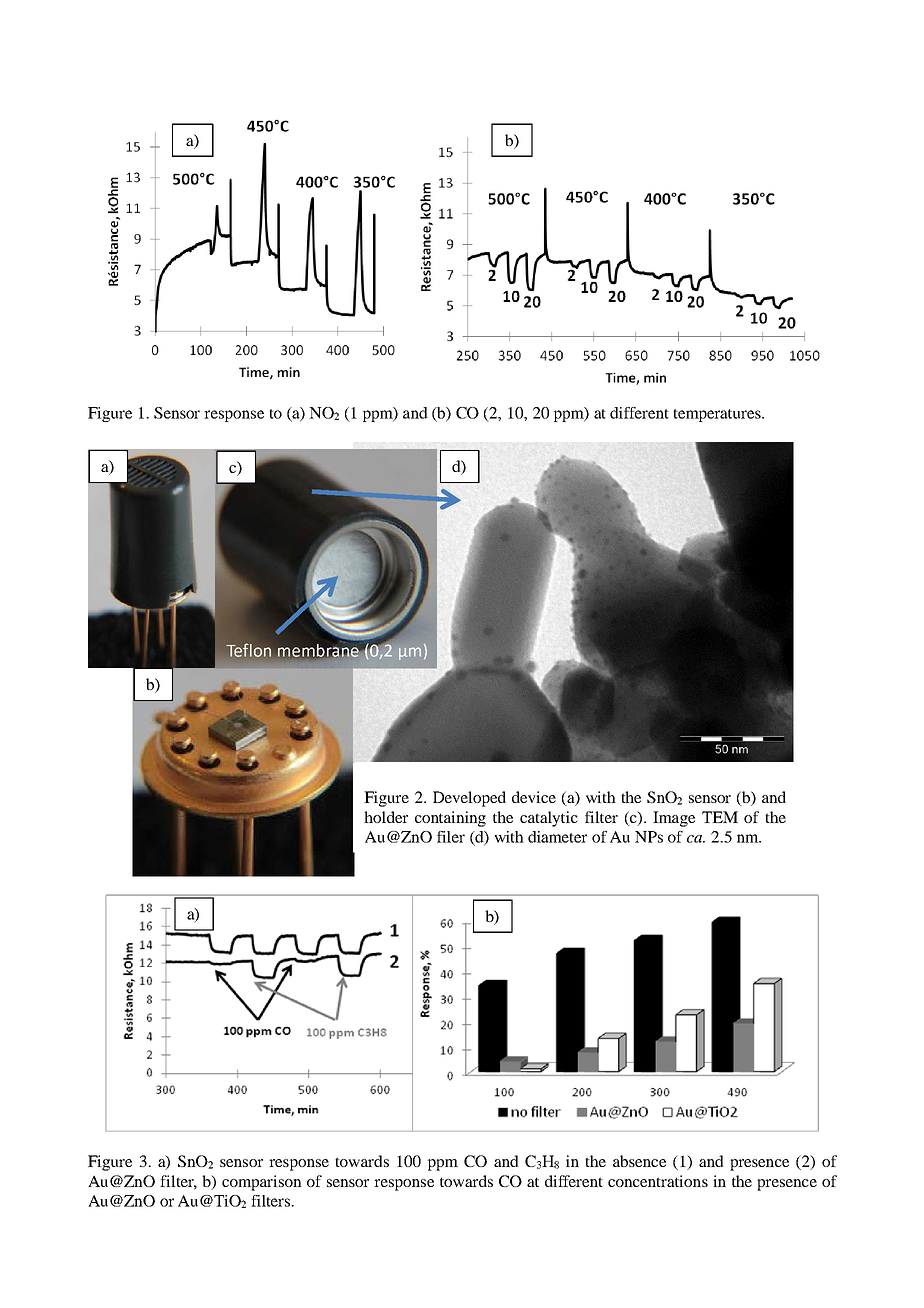 This screenshot has width=924, height=1308. I want to click on Developed, so click(469, 799).
